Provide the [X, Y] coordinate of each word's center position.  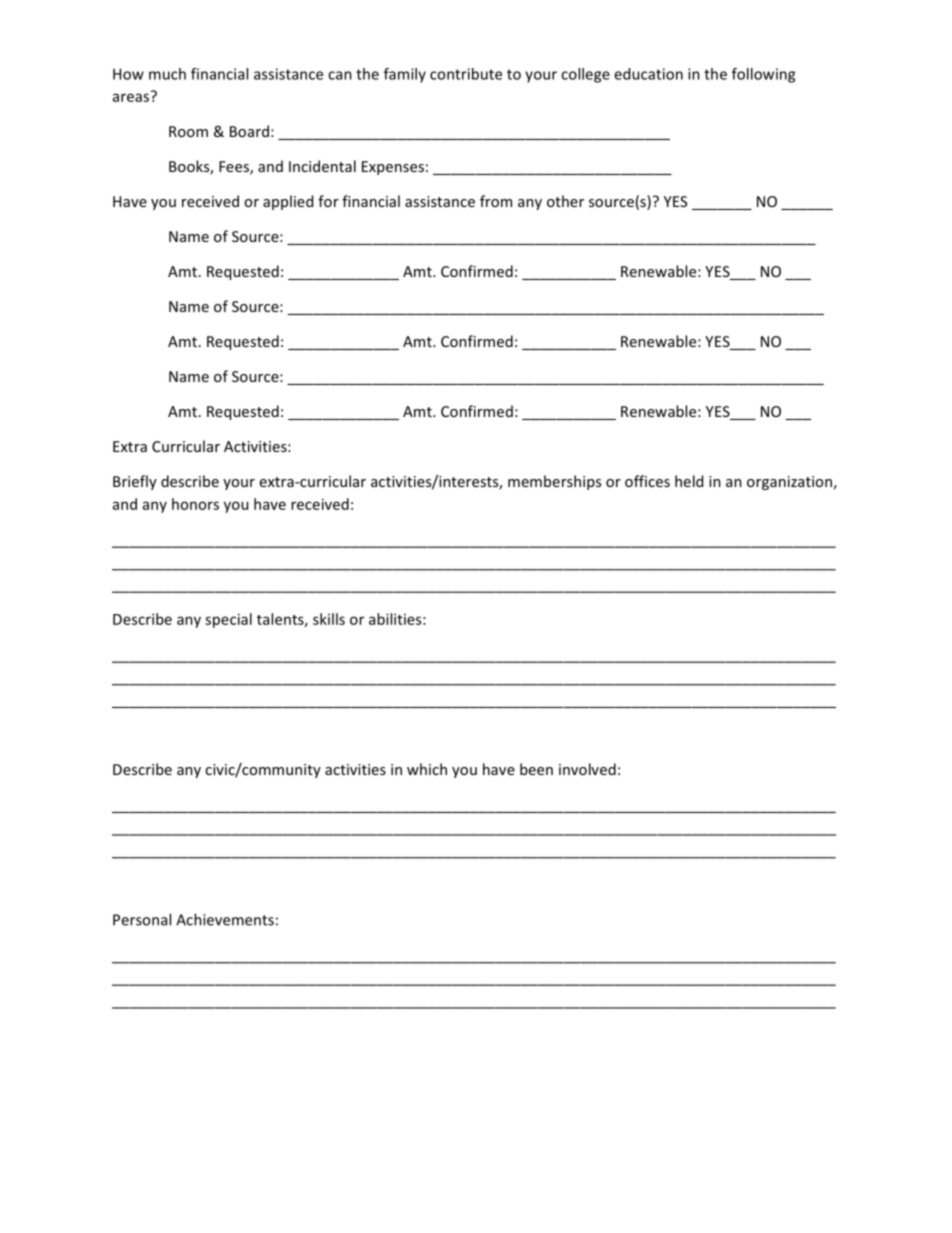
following [763, 75]
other [565, 201]
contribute [466, 74]
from [496, 201]
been [536, 769]
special [228, 620]
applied [288, 202]
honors [195, 504]
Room [188, 131]
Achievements [225, 919]
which [427, 769]
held [689, 481]
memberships [554, 482]
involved [587, 769]
